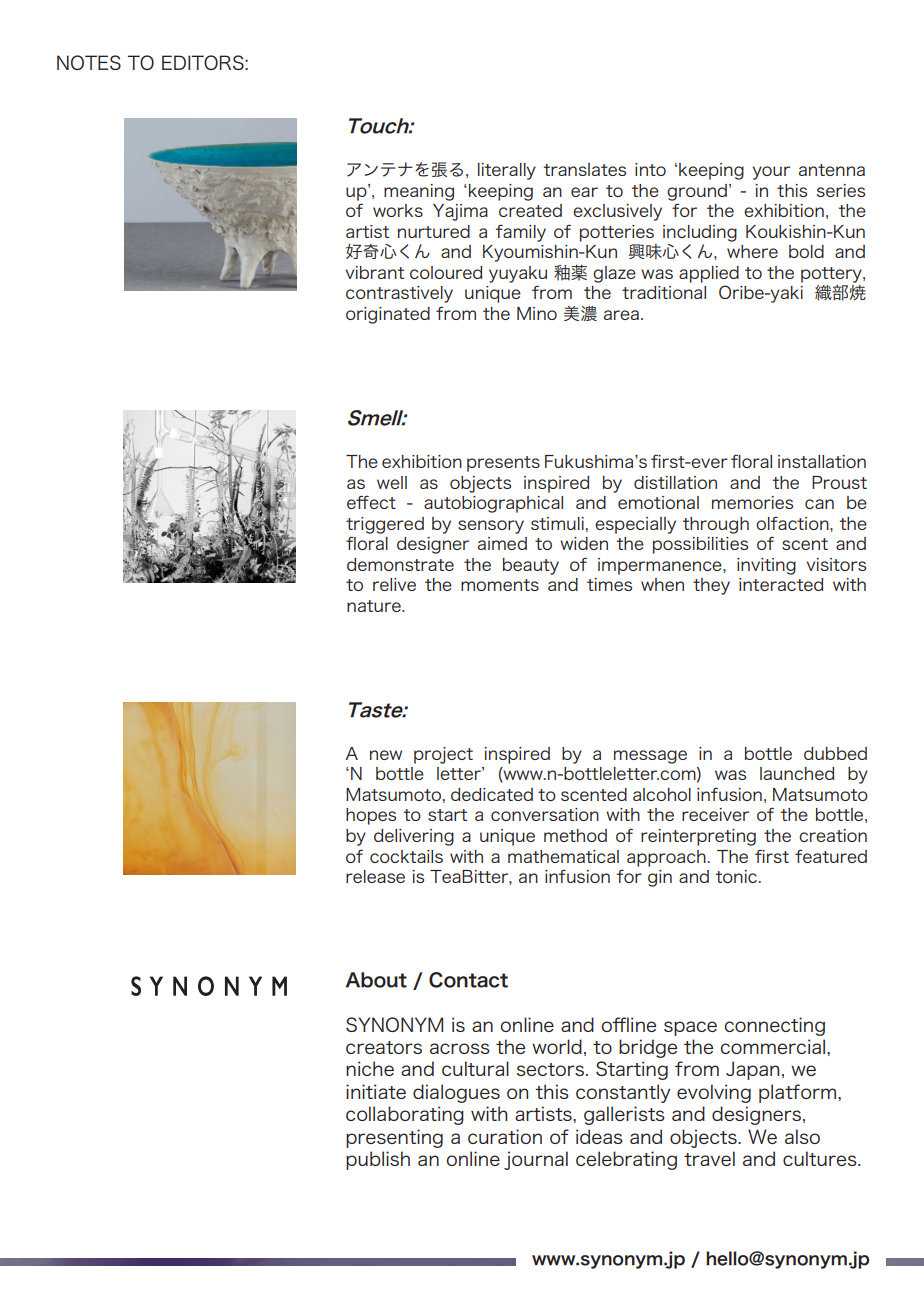 This image has height=1308, width=924. What do you see at coordinates (89, 62) in the image?
I see `NOTES` at bounding box center [89, 62].
